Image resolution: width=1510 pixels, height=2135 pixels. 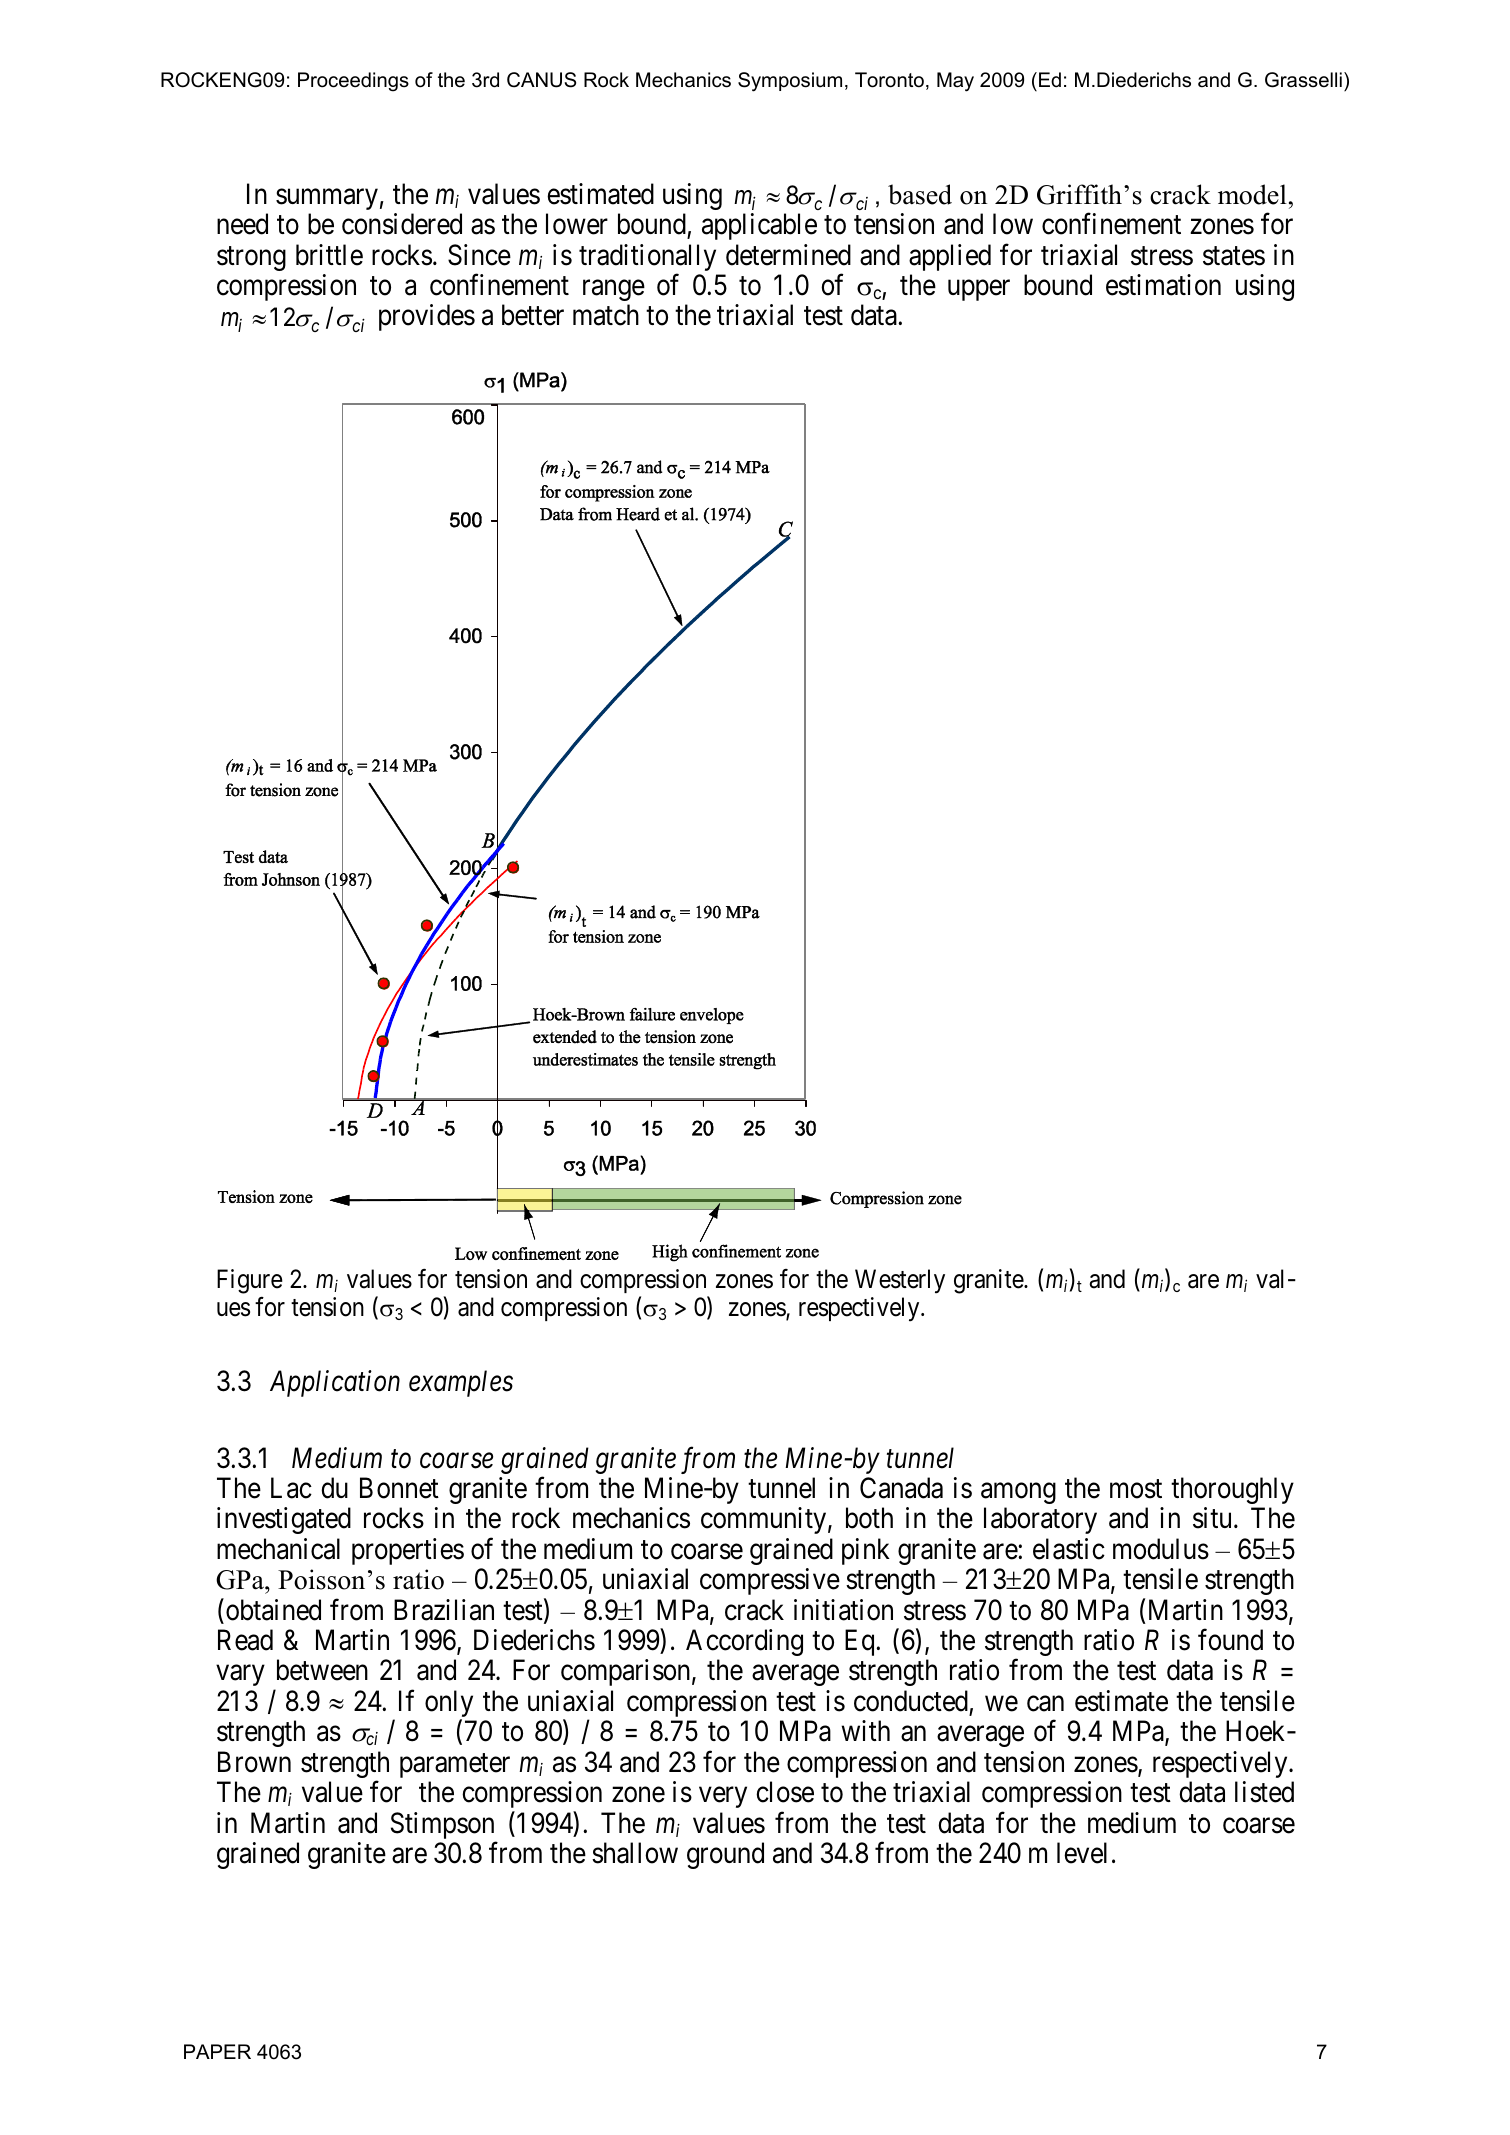 What do you see at coordinates (353, 82) in the image?
I see `Proceedings` at bounding box center [353, 82].
